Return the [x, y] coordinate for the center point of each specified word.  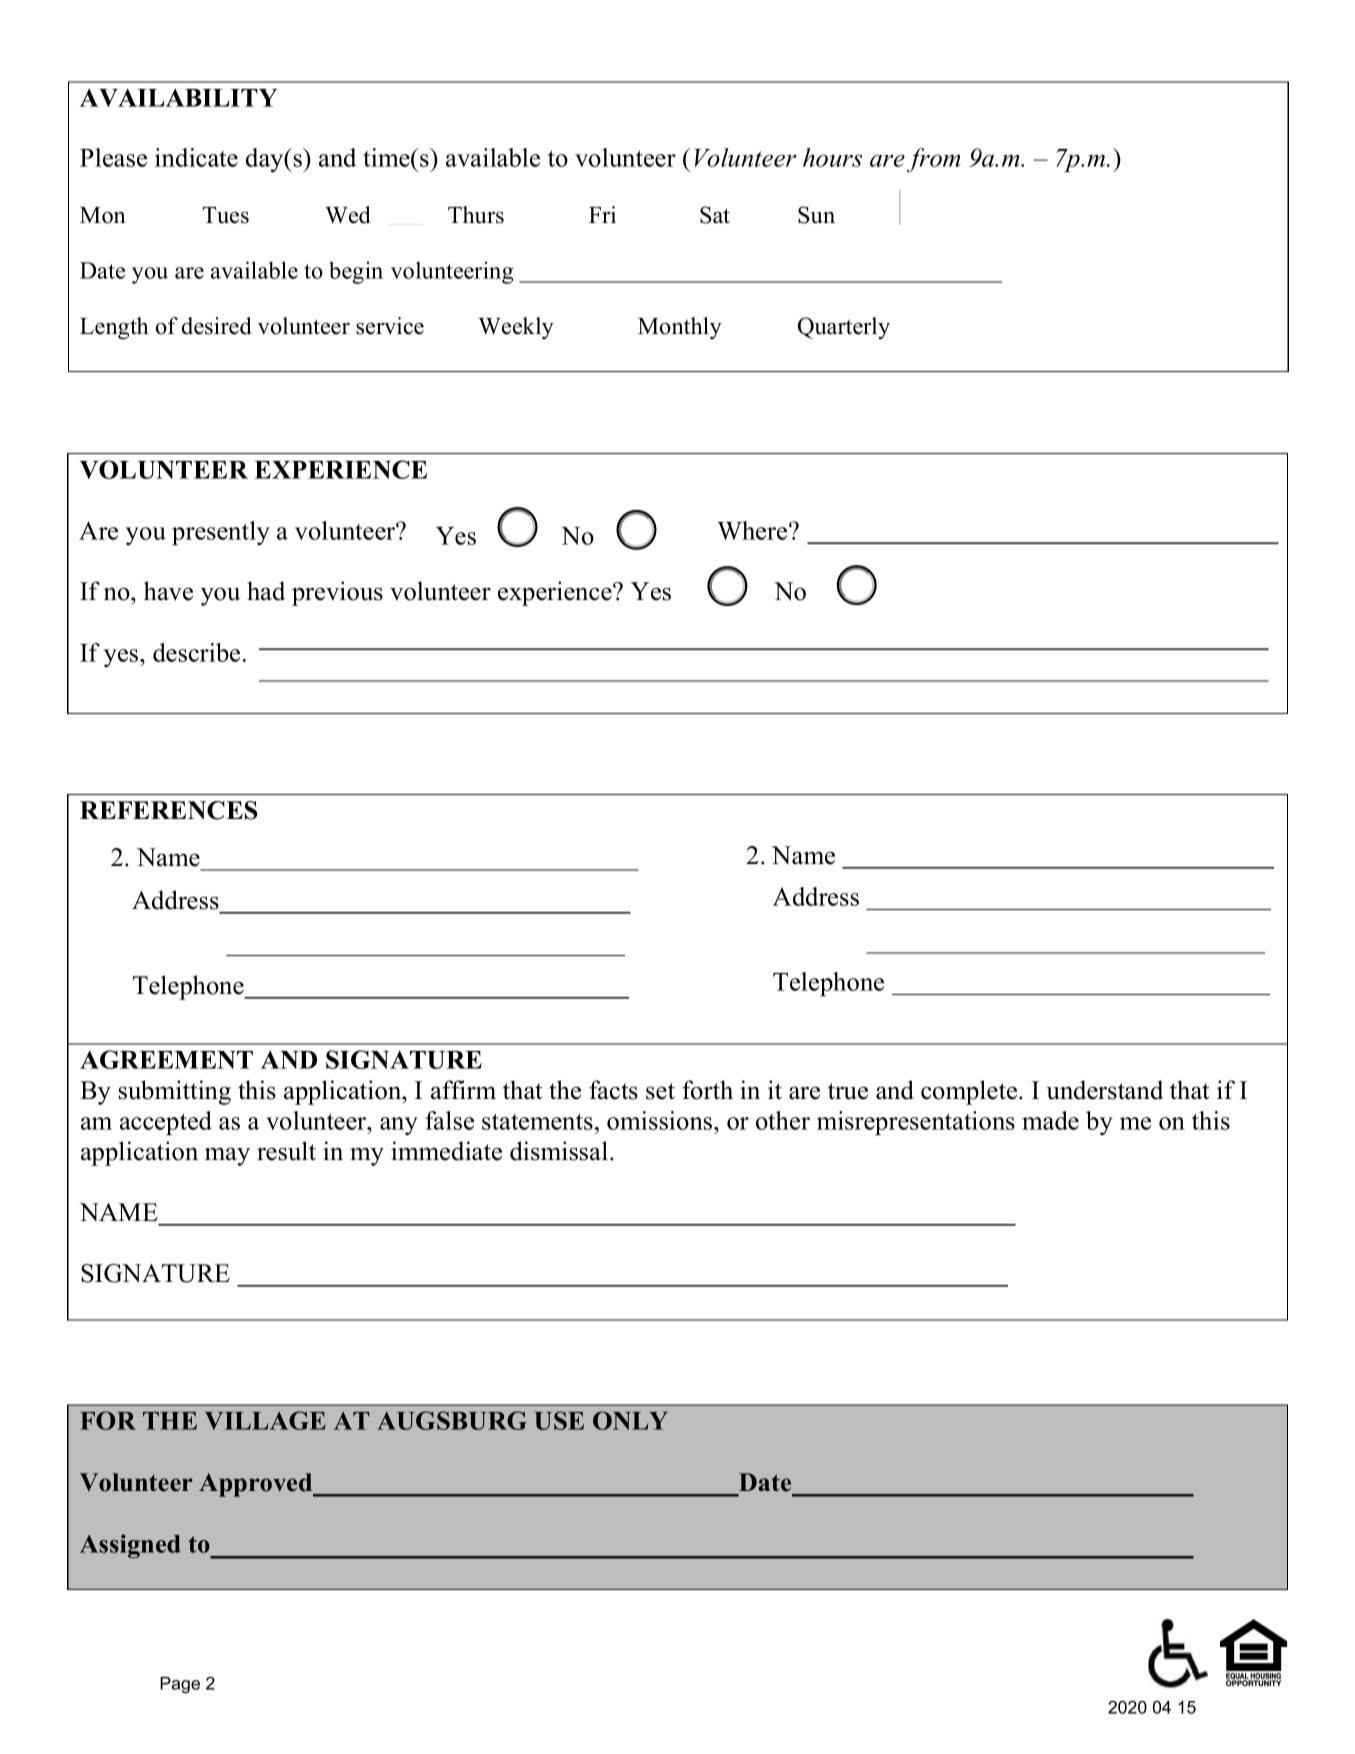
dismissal [559, 1151]
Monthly [680, 328]
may [227, 1156]
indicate [196, 157]
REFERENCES [168, 810]
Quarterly [844, 328]
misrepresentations [916, 1123]
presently [221, 533]
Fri [602, 214]
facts [613, 1090]
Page [180, 1685]
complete [970, 1092]
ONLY [630, 1420]
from [933, 160]
